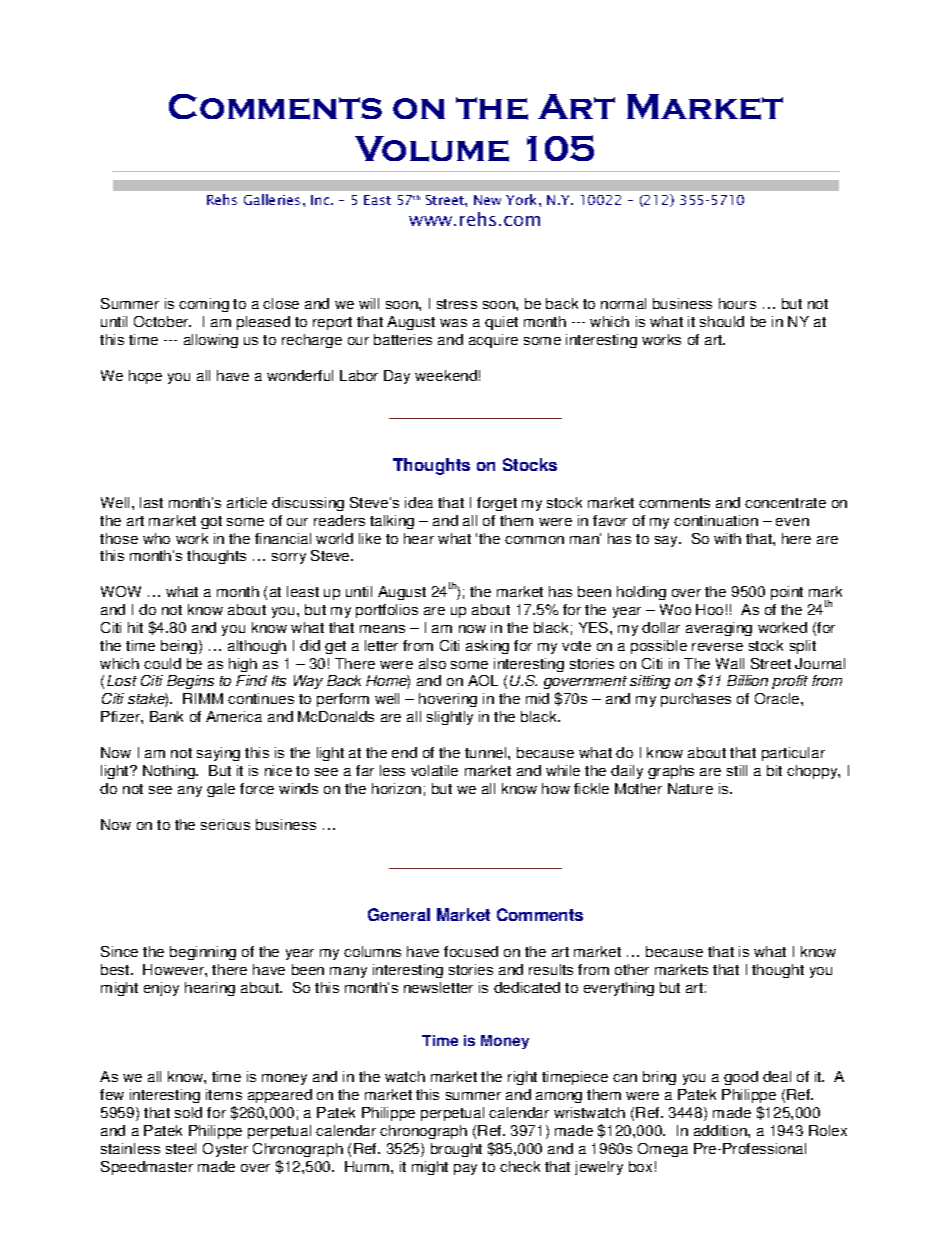  I want to click on hours, so click(737, 303).
